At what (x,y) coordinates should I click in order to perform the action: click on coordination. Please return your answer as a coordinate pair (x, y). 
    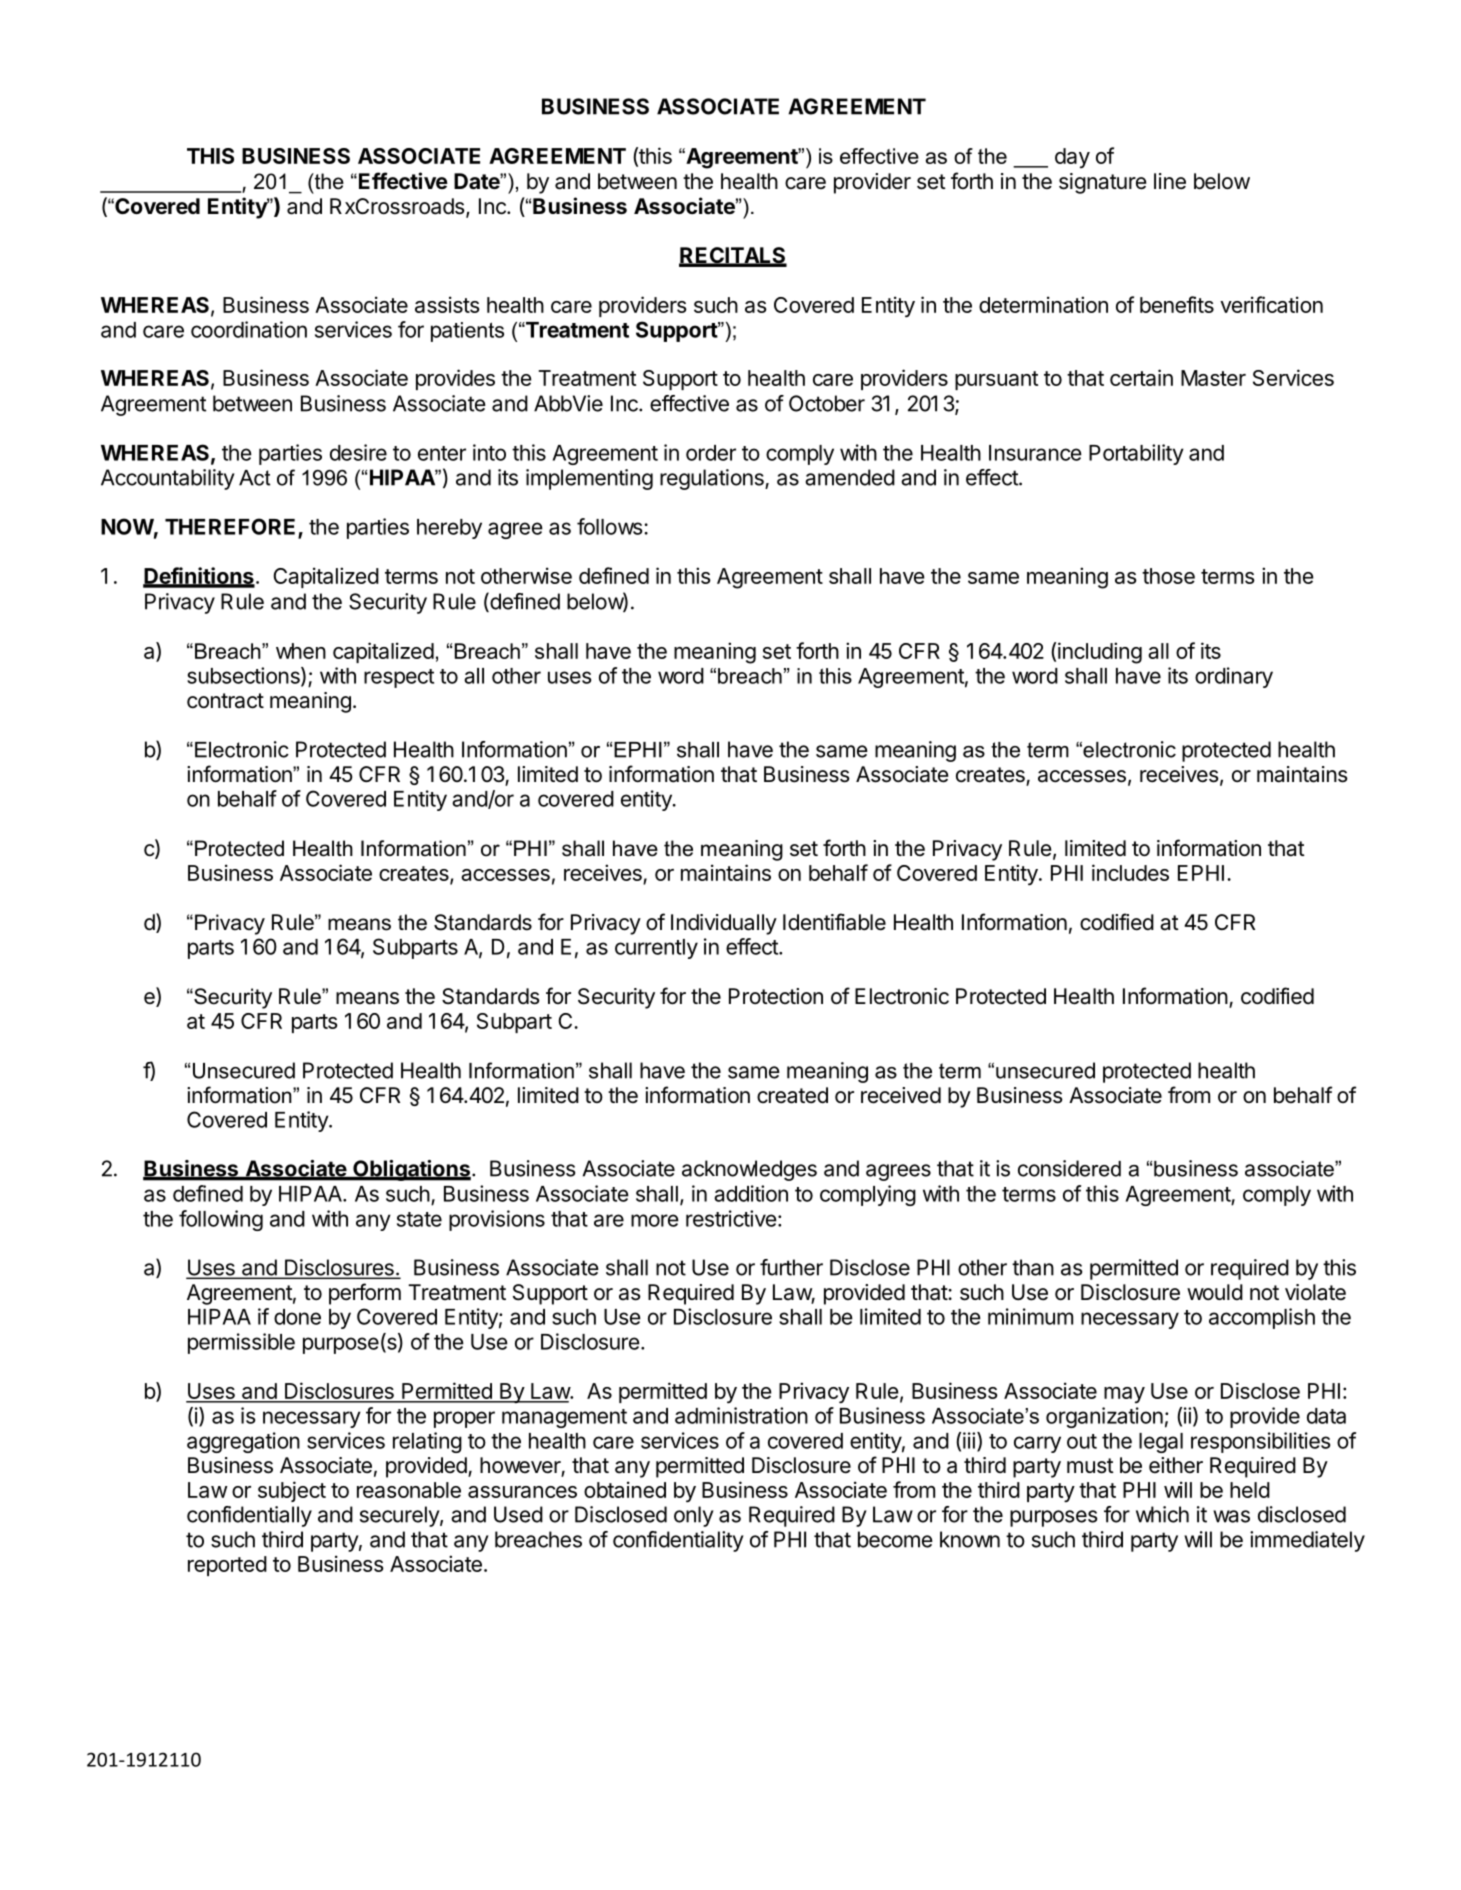
    Looking at the image, I should click on (249, 329).
